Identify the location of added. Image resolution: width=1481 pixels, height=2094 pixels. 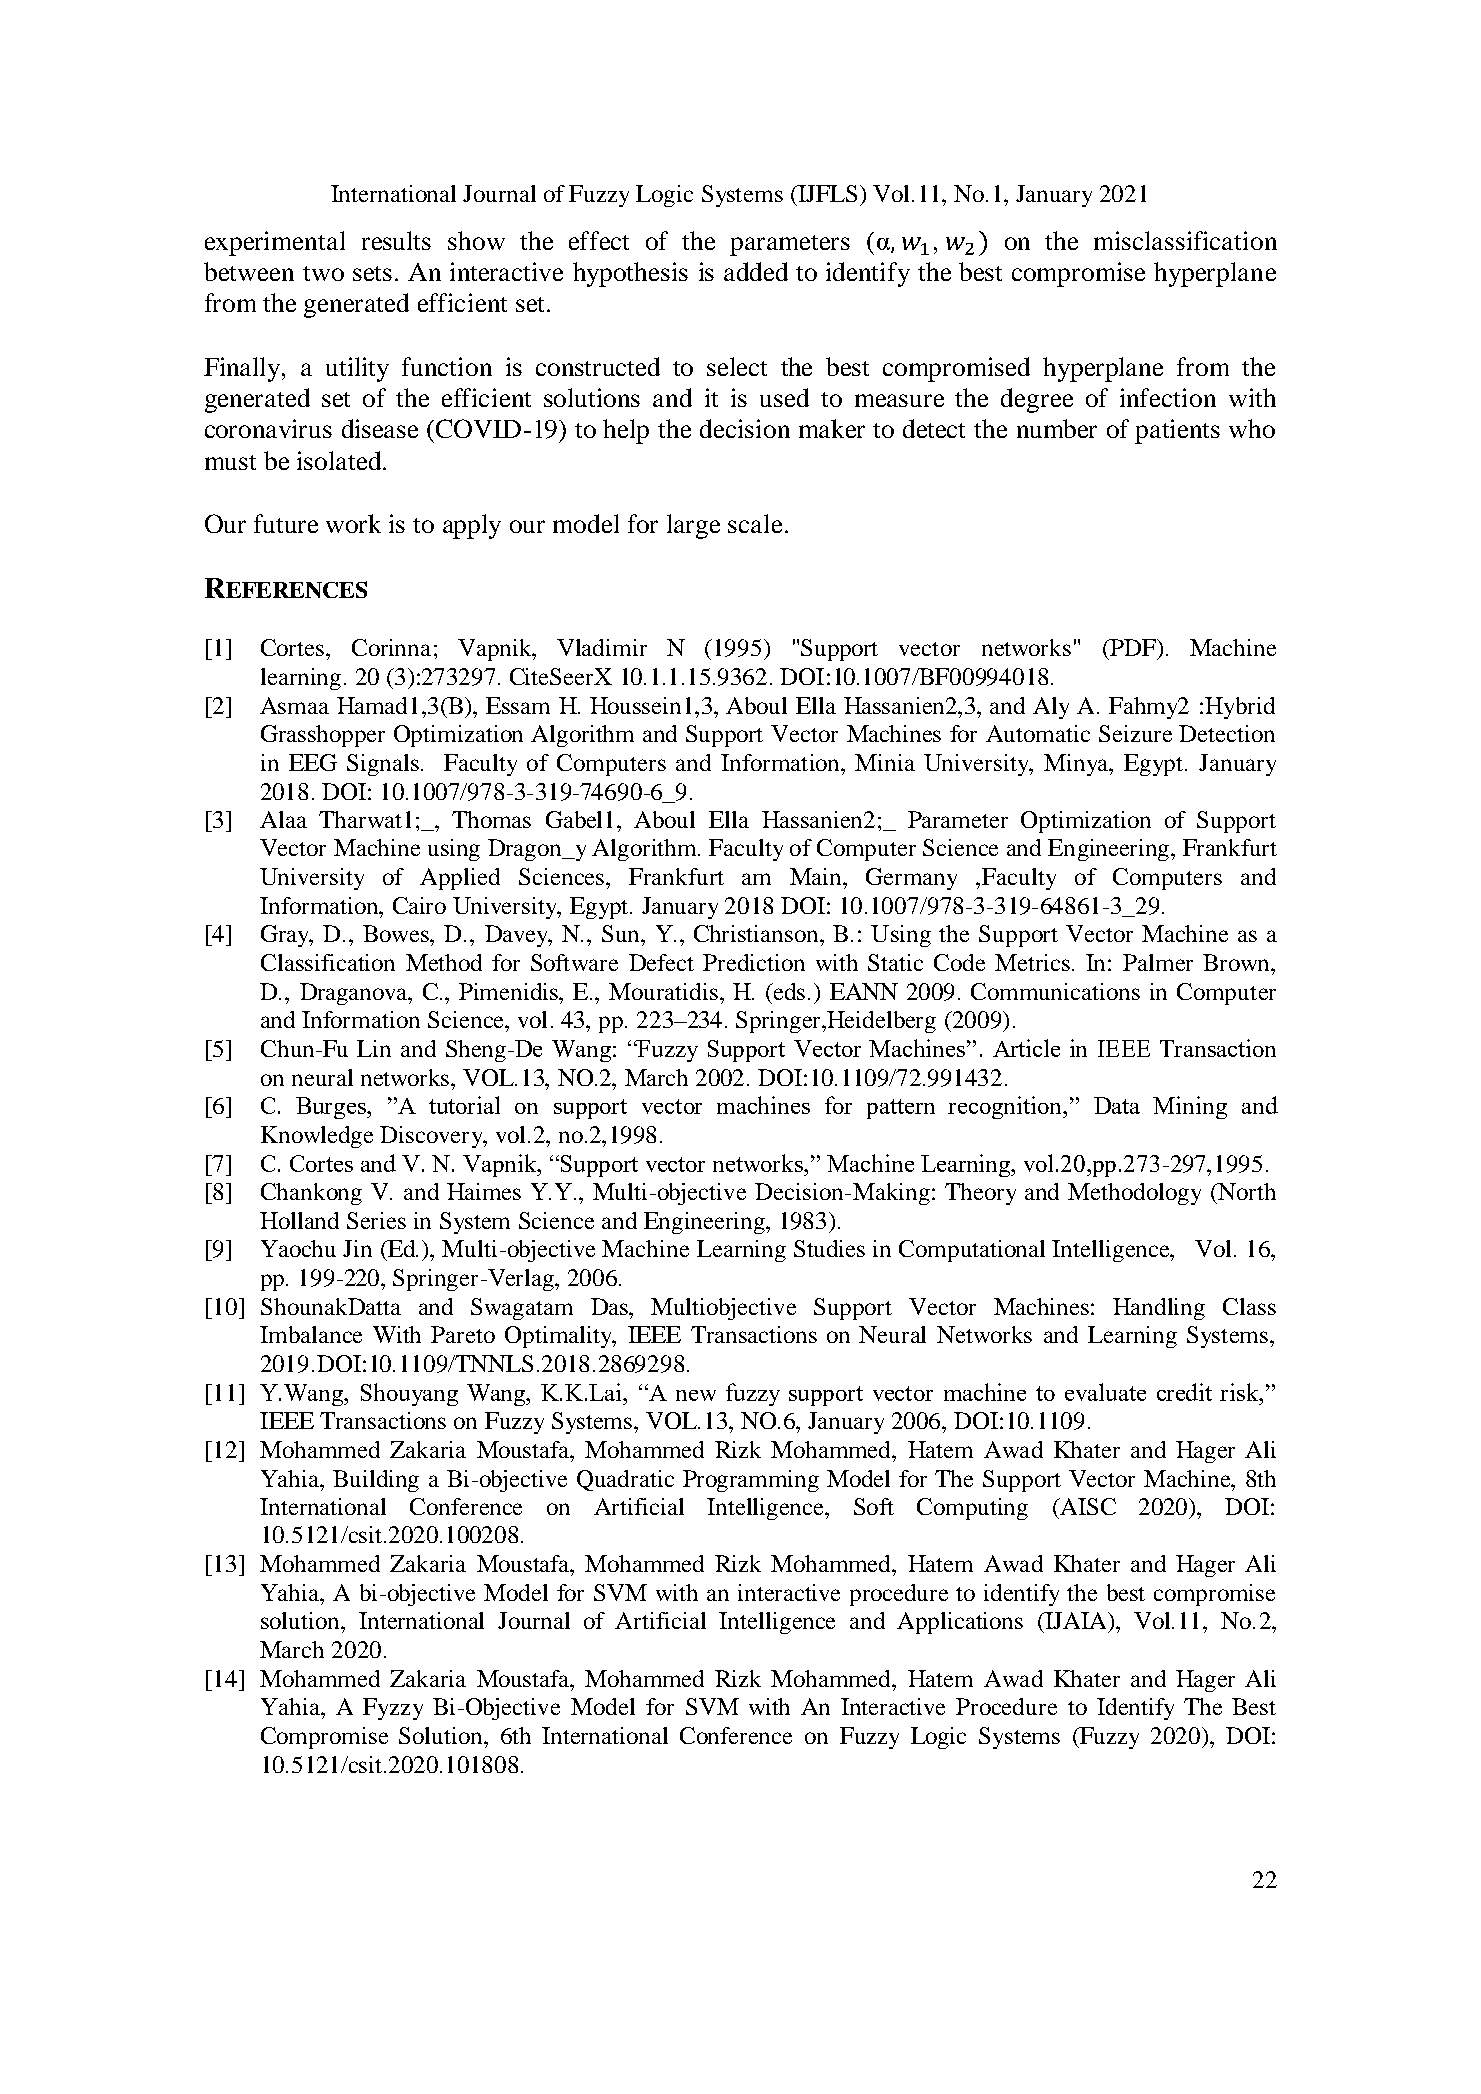
(756, 271).
